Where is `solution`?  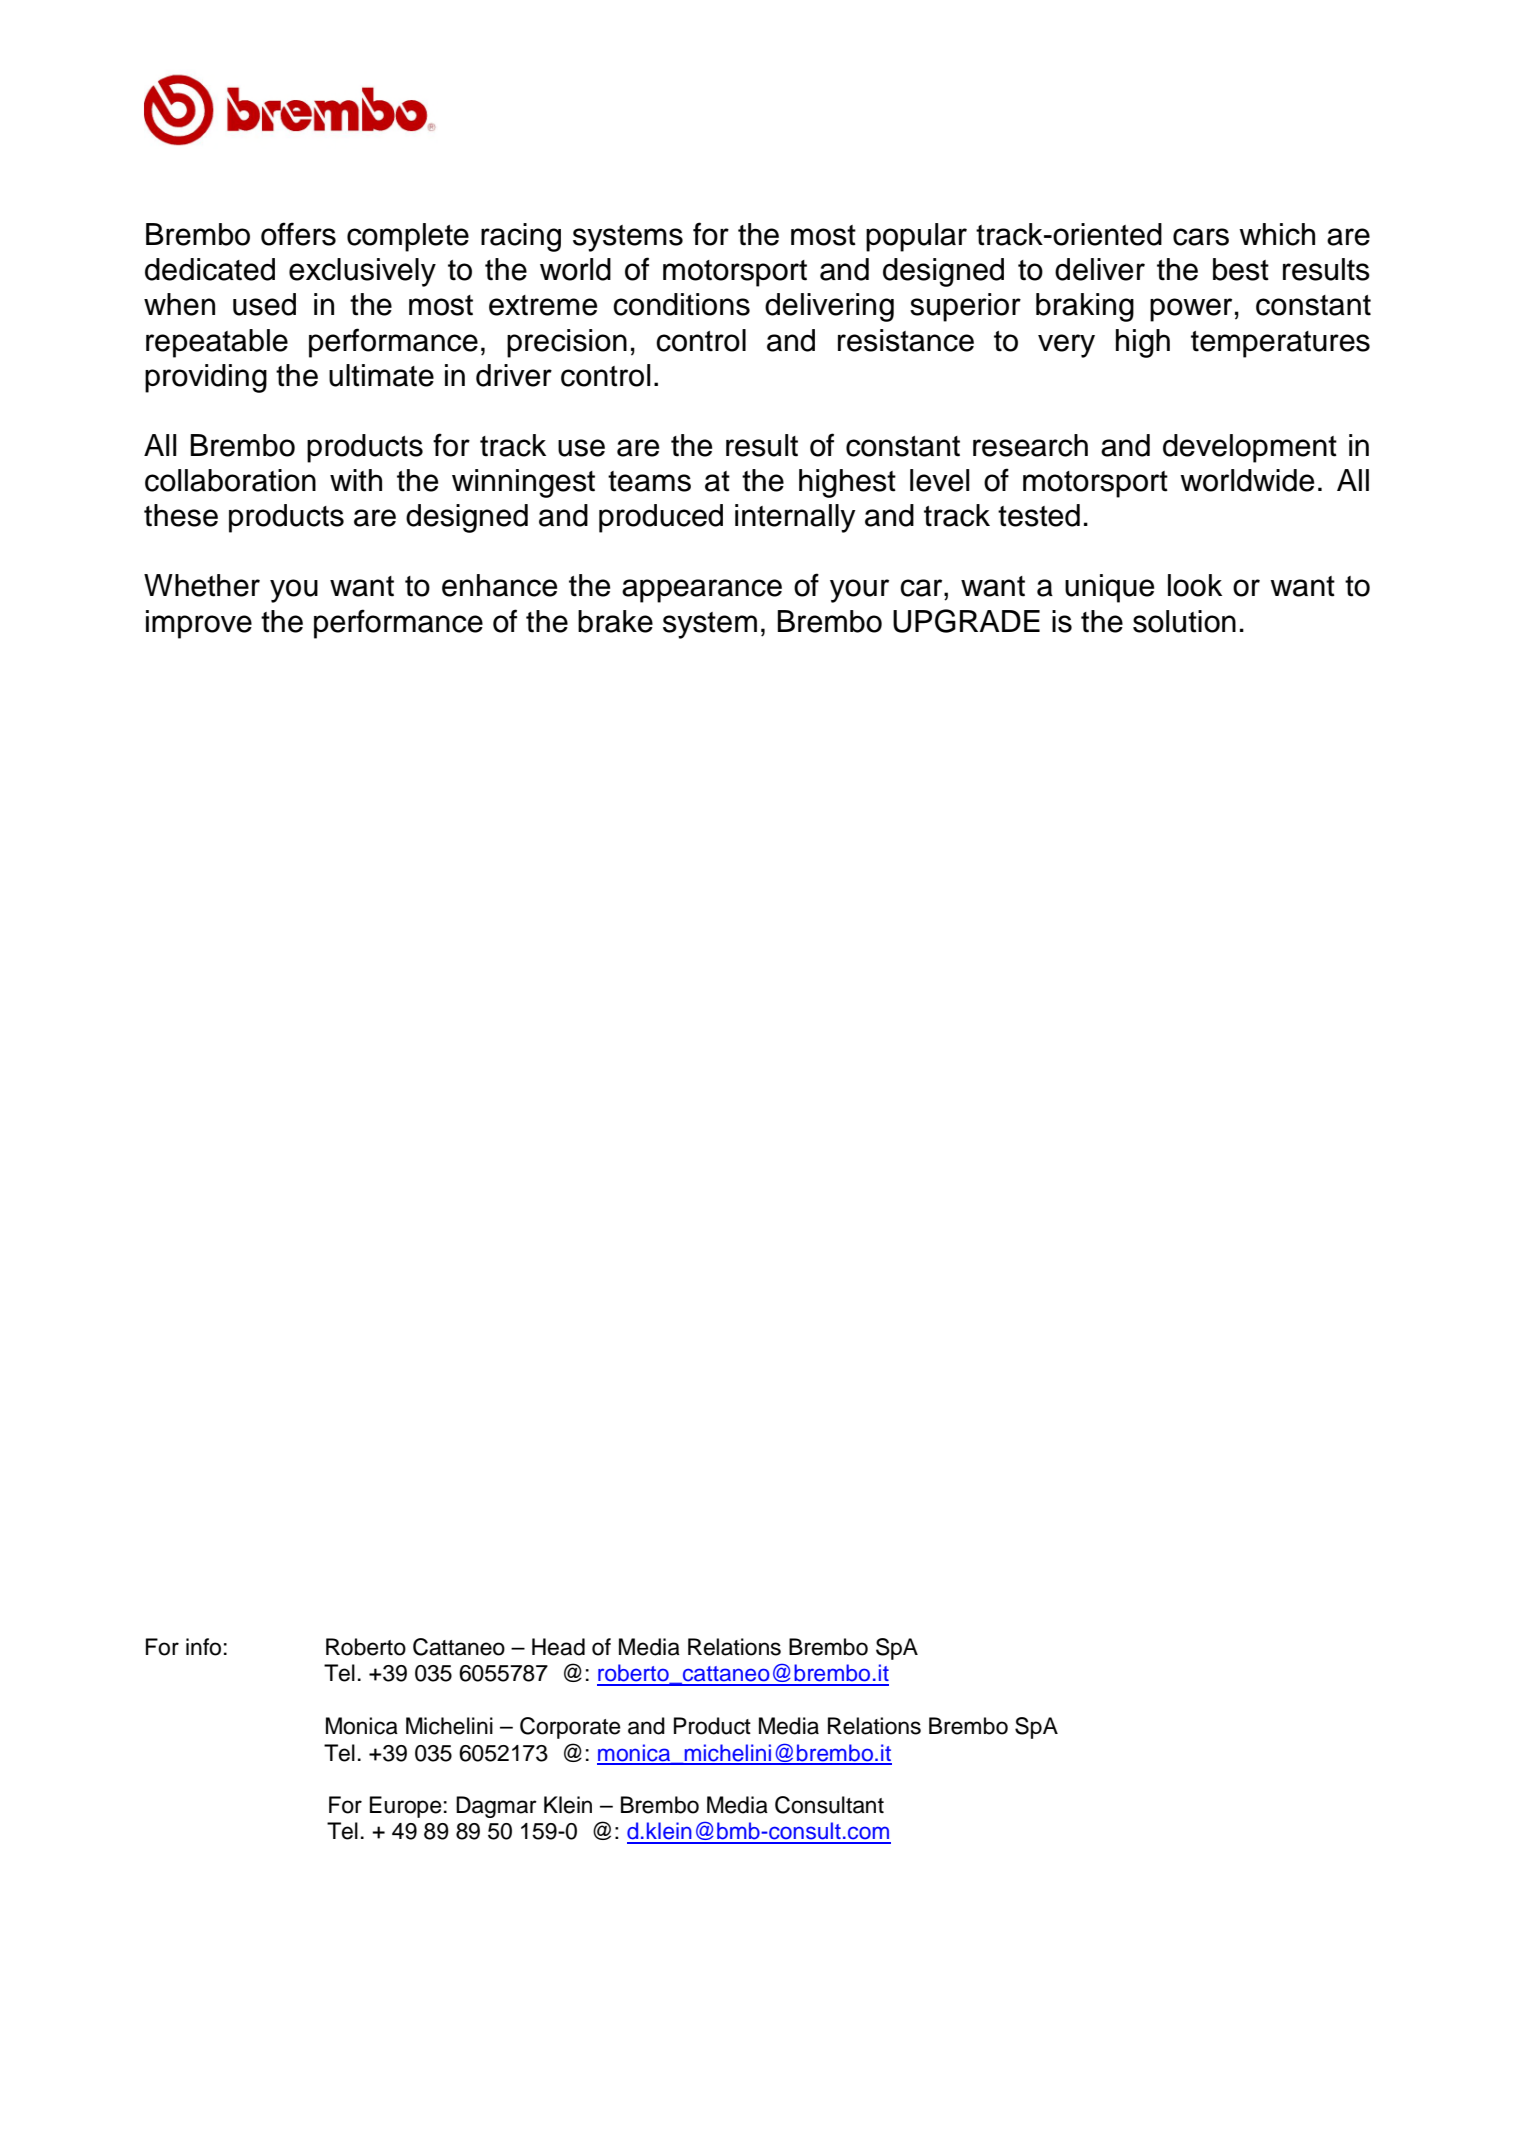
solution is located at coordinates (1184, 621).
